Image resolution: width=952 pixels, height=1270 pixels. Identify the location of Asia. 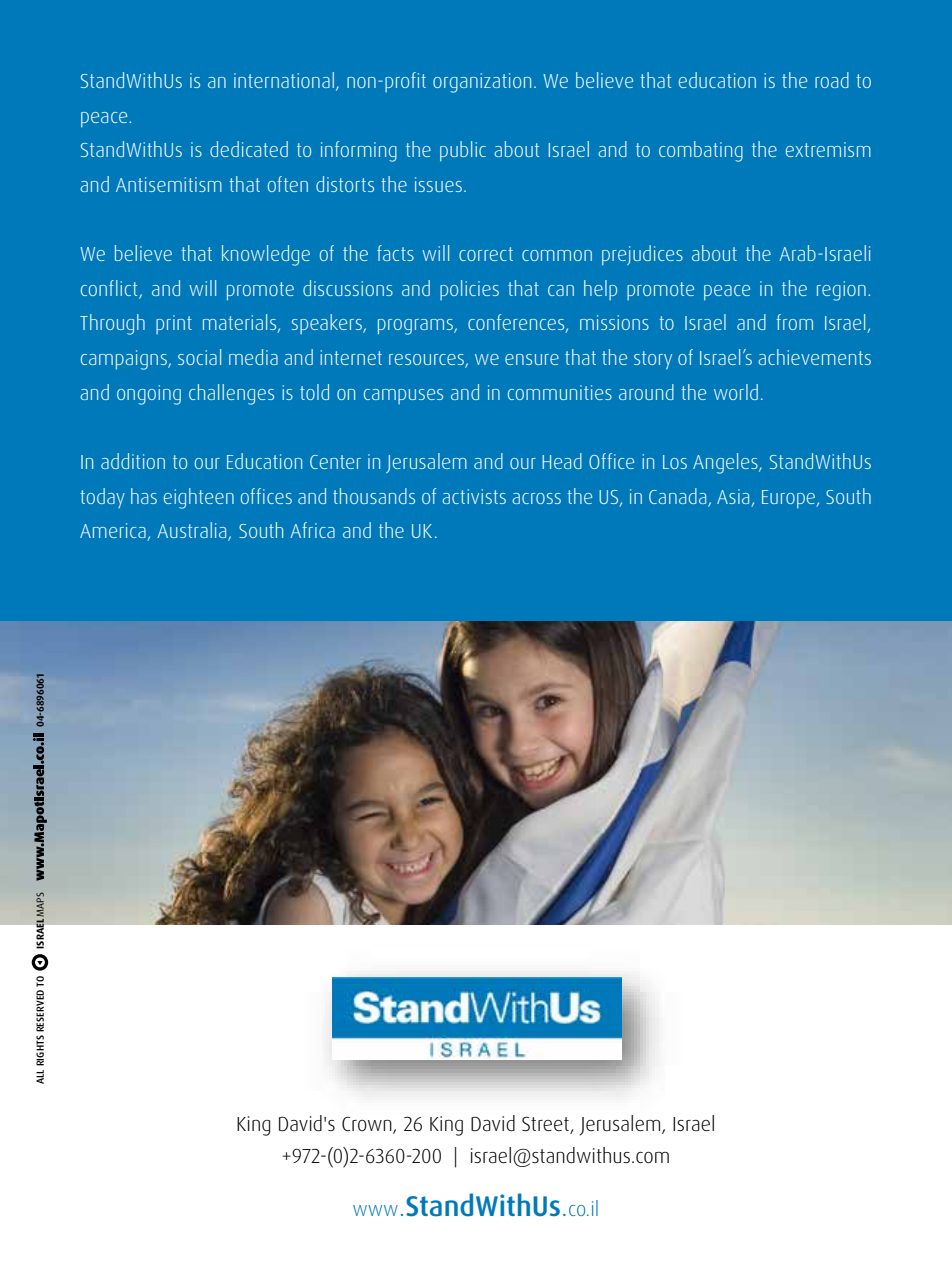
(733, 496).
